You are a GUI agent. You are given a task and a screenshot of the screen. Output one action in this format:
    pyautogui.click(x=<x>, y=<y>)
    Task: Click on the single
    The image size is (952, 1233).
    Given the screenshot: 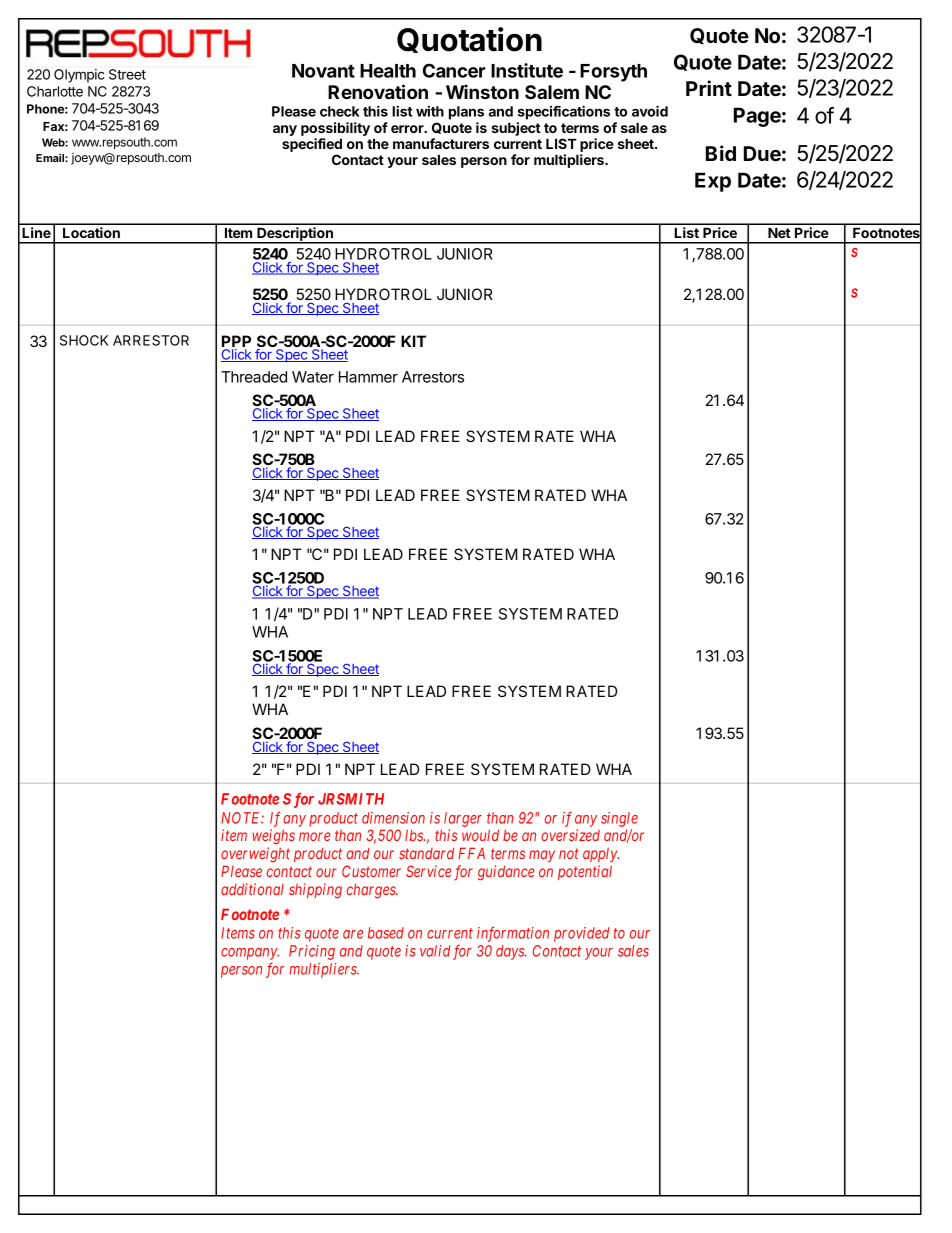 What is the action you would take?
    pyautogui.click(x=619, y=819)
